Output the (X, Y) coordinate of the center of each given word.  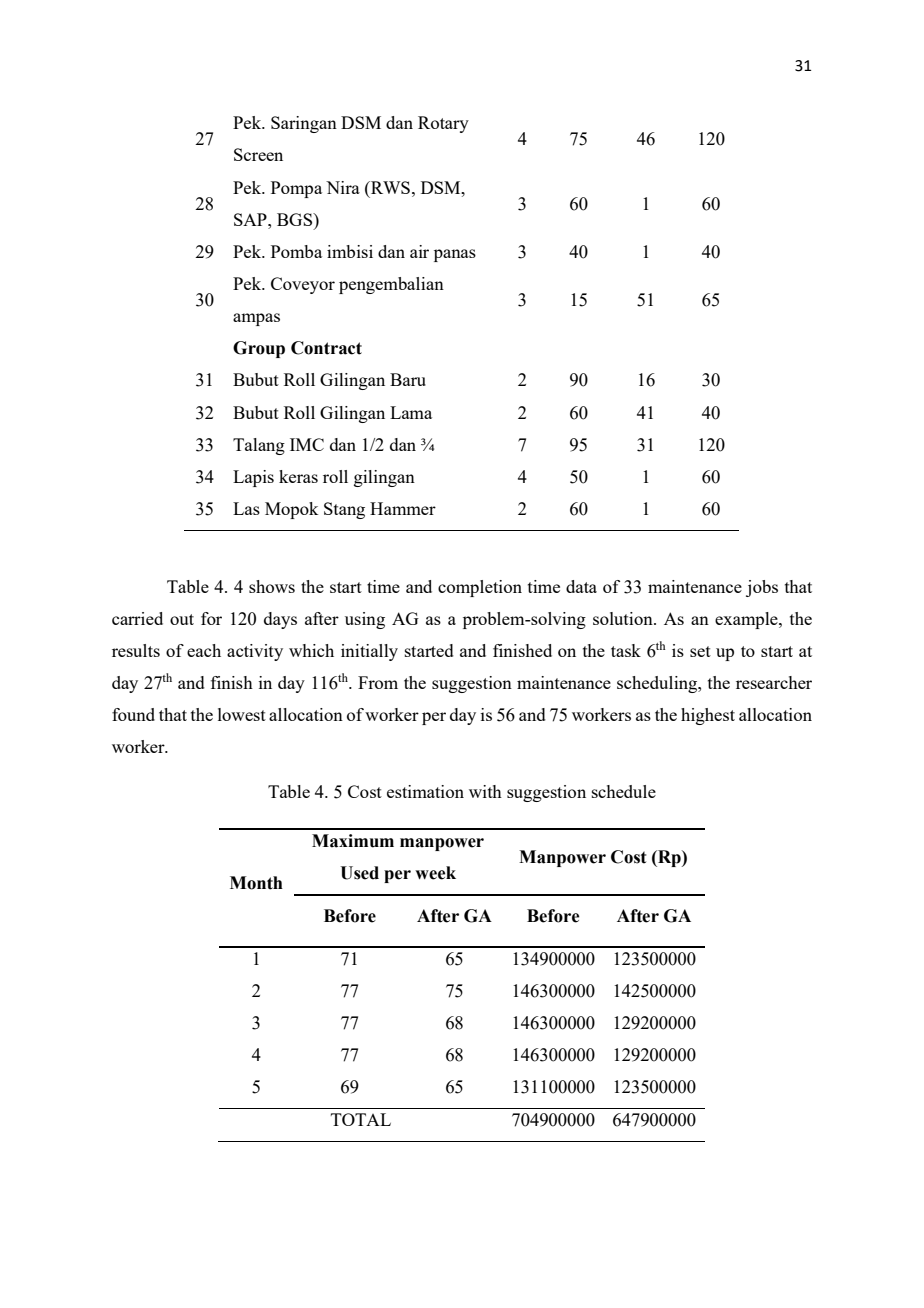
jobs (762, 588)
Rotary (443, 124)
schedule (624, 791)
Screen (258, 154)
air (419, 251)
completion (480, 588)
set (700, 651)
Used (359, 873)
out (182, 619)
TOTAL (361, 1119)
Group (259, 349)
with (485, 791)
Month (256, 883)
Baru (408, 379)
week (435, 873)
